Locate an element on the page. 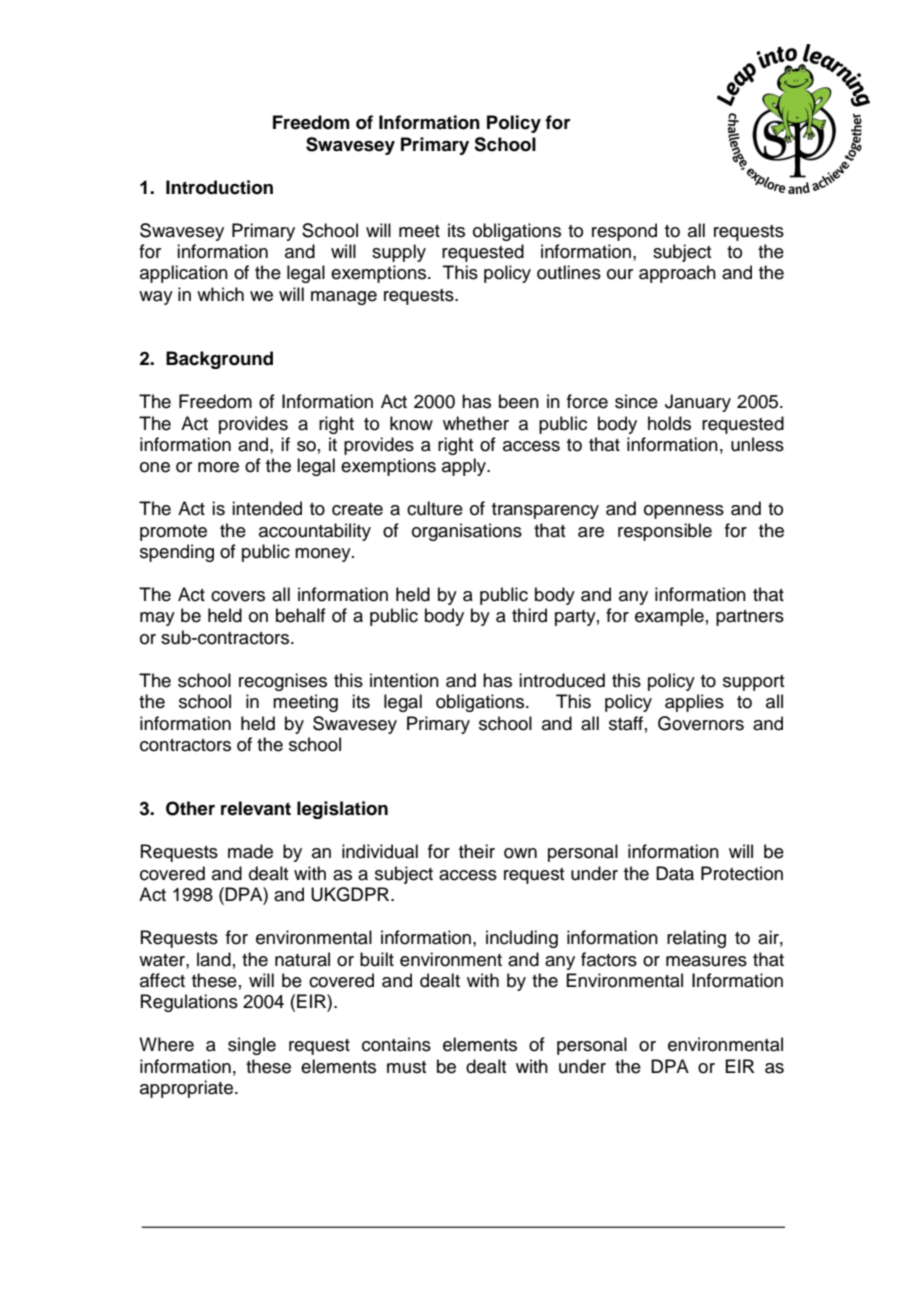 The image size is (924, 1308). Introduction is located at coordinates (219, 187).
